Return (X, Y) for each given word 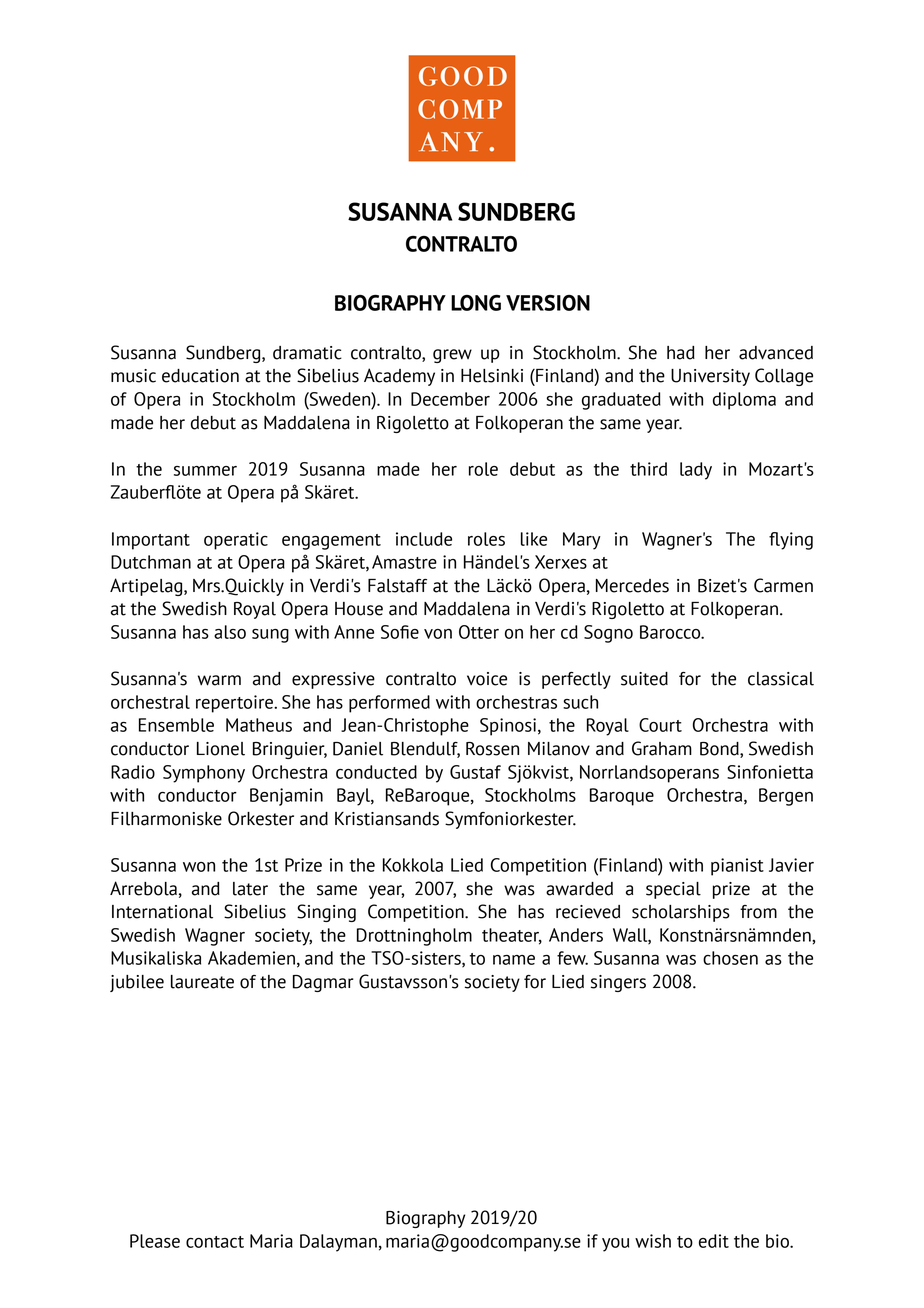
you (615, 1245)
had (681, 353)
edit (714, 1241)
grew (452, 356)
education (200, 376)
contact (215, 1242)
